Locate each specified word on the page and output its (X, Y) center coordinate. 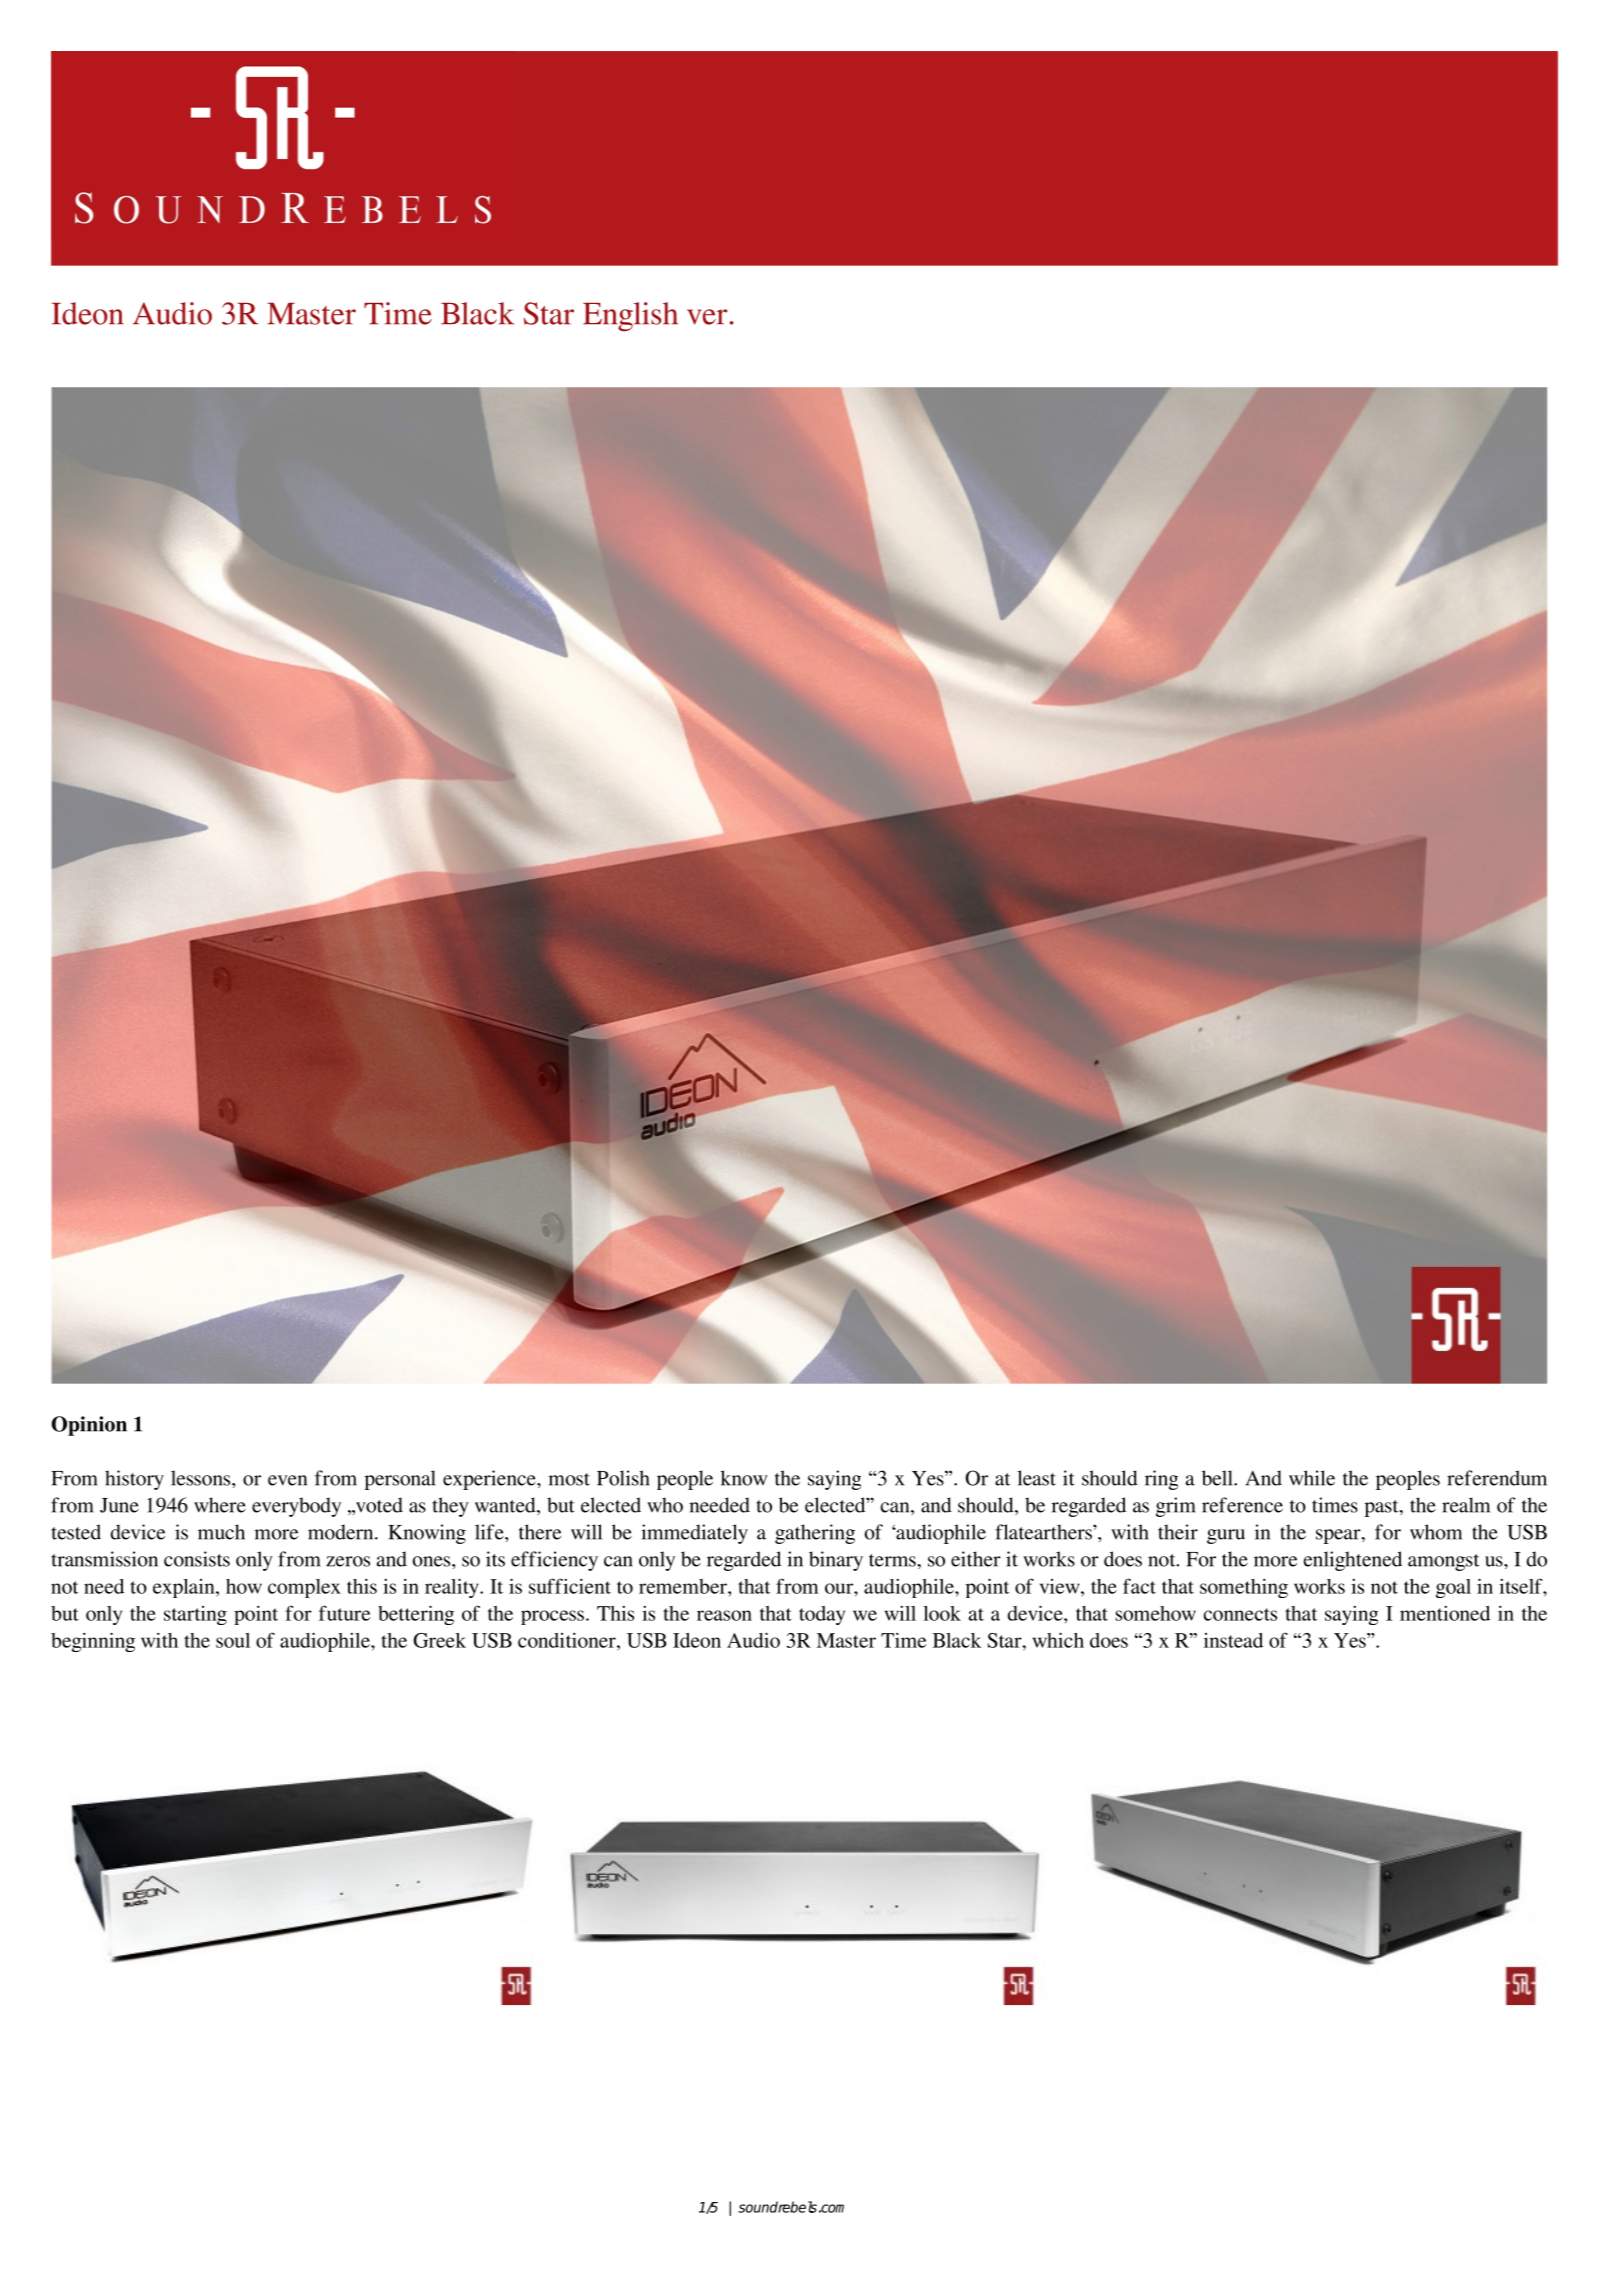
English (630, 317)
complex (304, 1588)
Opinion (89, 1426)
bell (1218, 1478)
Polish (623, 1478)
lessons (202, 1478)
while (1312, 1478)
